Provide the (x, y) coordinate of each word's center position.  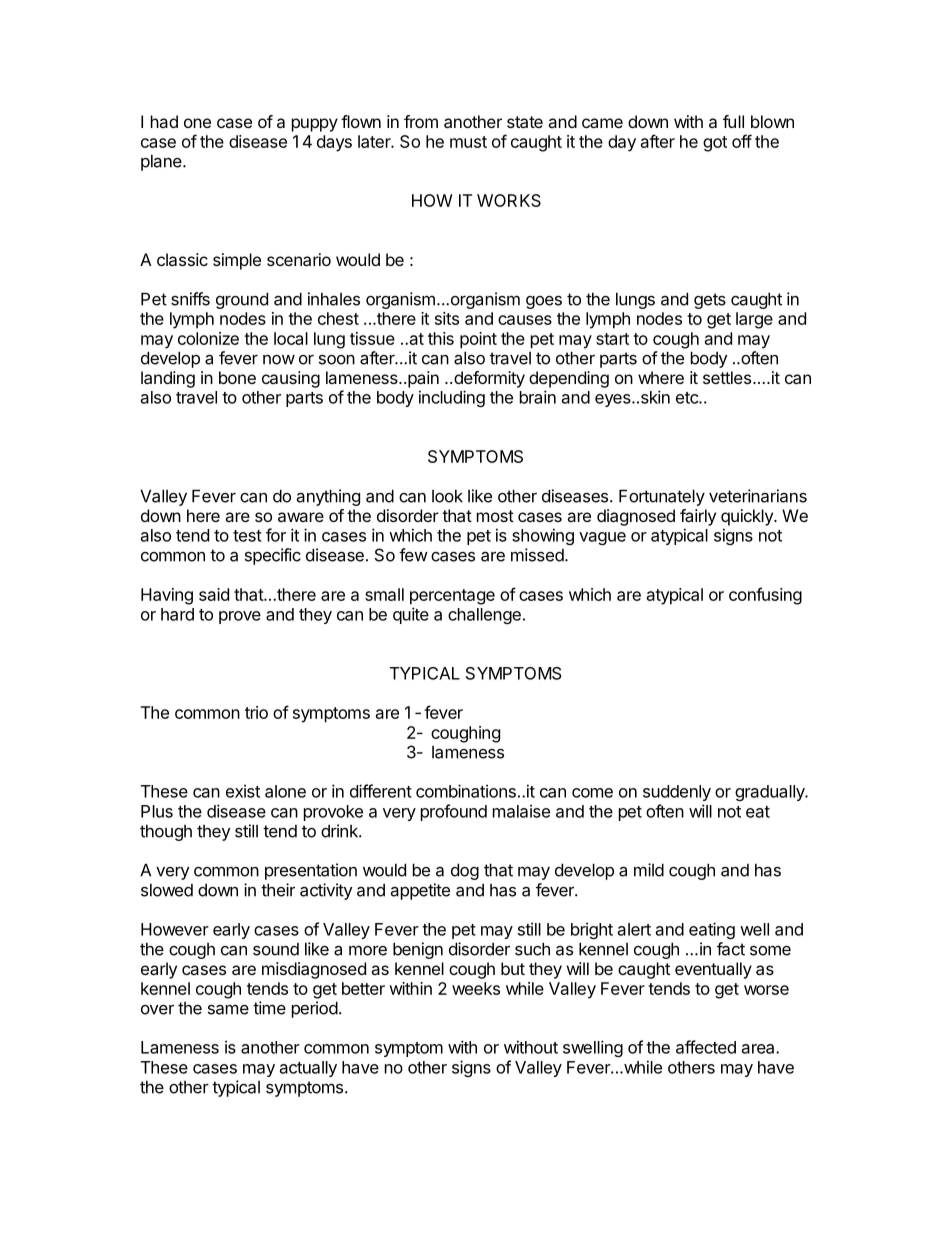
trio (256, 712)
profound (454, 812)
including (452, 398)
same (228, 1009)
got (715, 144)
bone (237, 377)
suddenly (677, 793)
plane (162, 163)
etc (688, 398)
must (468, 142)
